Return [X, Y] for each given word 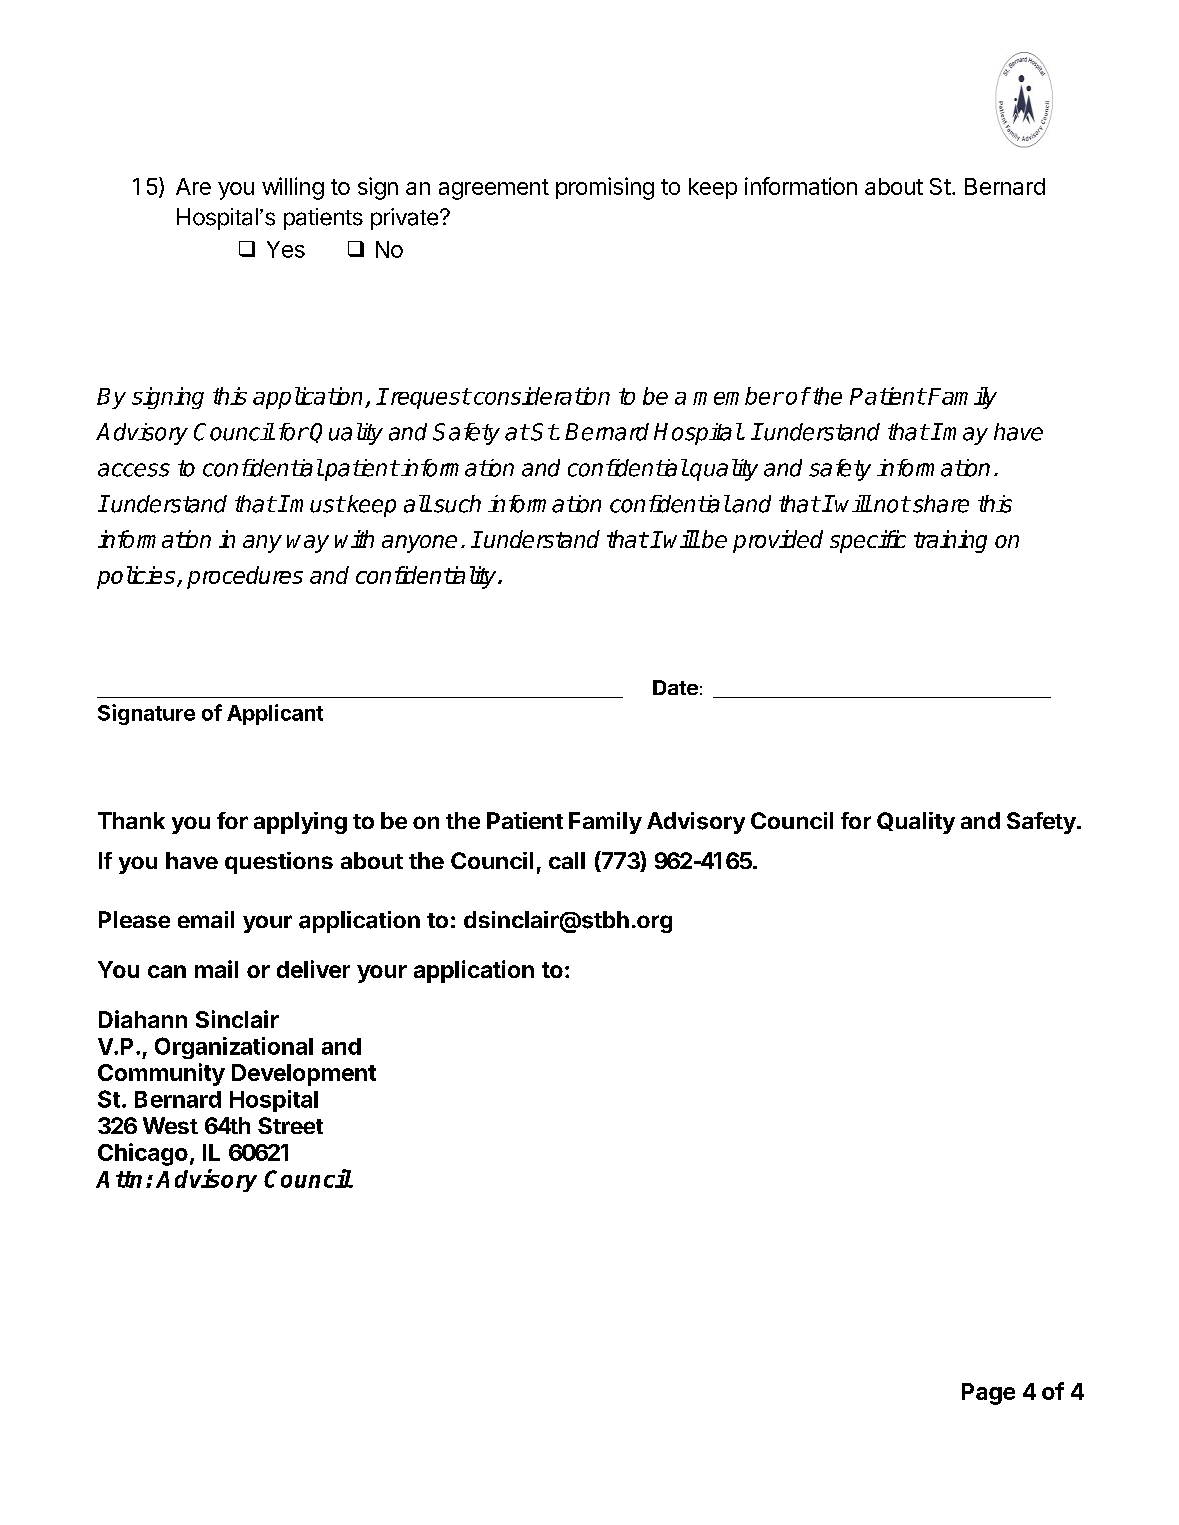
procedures [245, 577]
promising [605, 188]
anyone [419, 544]
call [567, 860]
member [738, 396]
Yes [286, 249]
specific [868, 541]
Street [290, 1125]
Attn [119, 1179]
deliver [313, 969]
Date [675, 687]
